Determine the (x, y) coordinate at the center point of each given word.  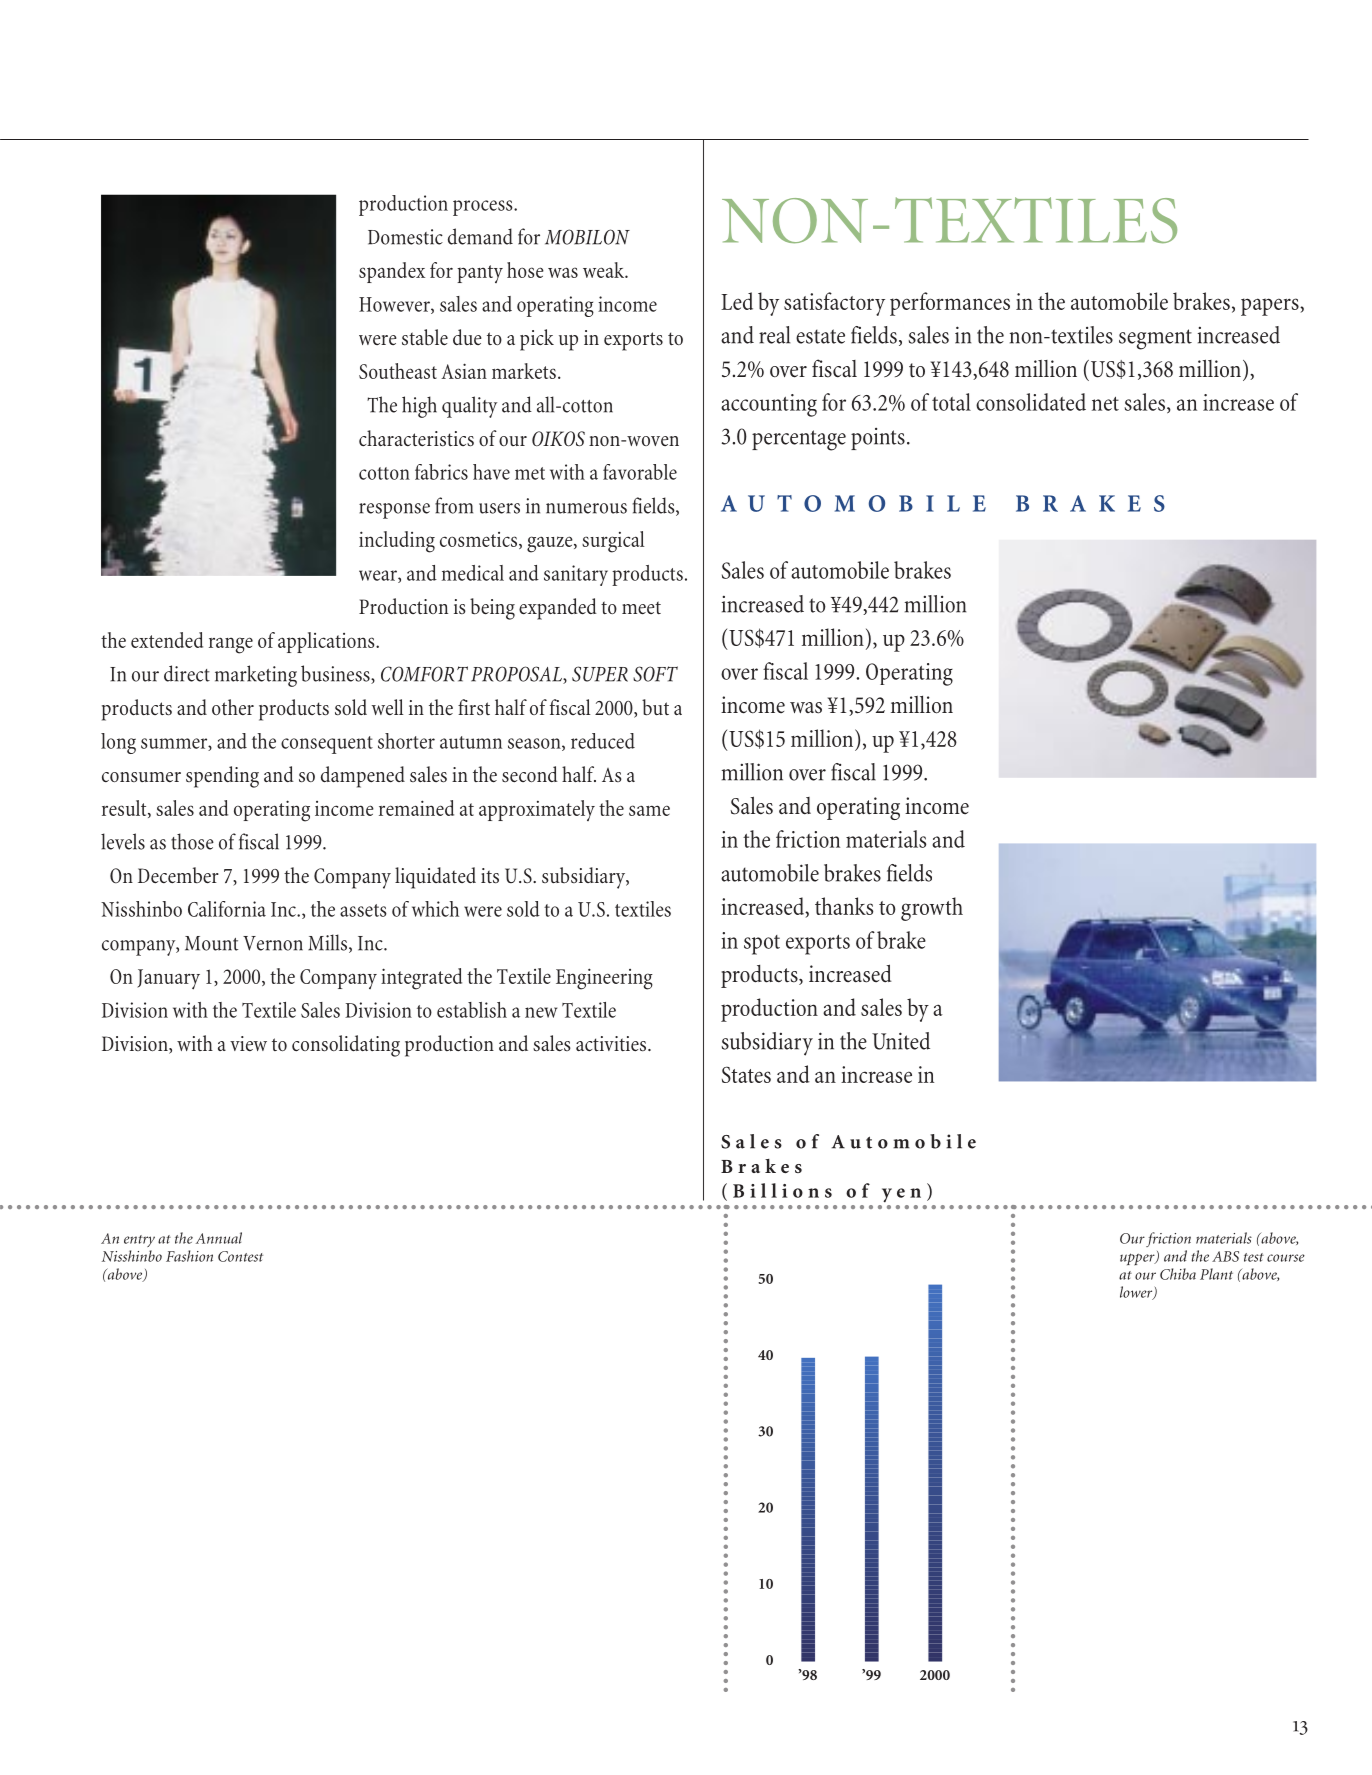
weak (604, 270)
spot (762, 945)
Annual (219, 1238)
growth (932, 909)
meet (641, 607)
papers (1271, 307)
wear (379, 576)
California (227, 909)
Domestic (405, 237)
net (1105, 404)
